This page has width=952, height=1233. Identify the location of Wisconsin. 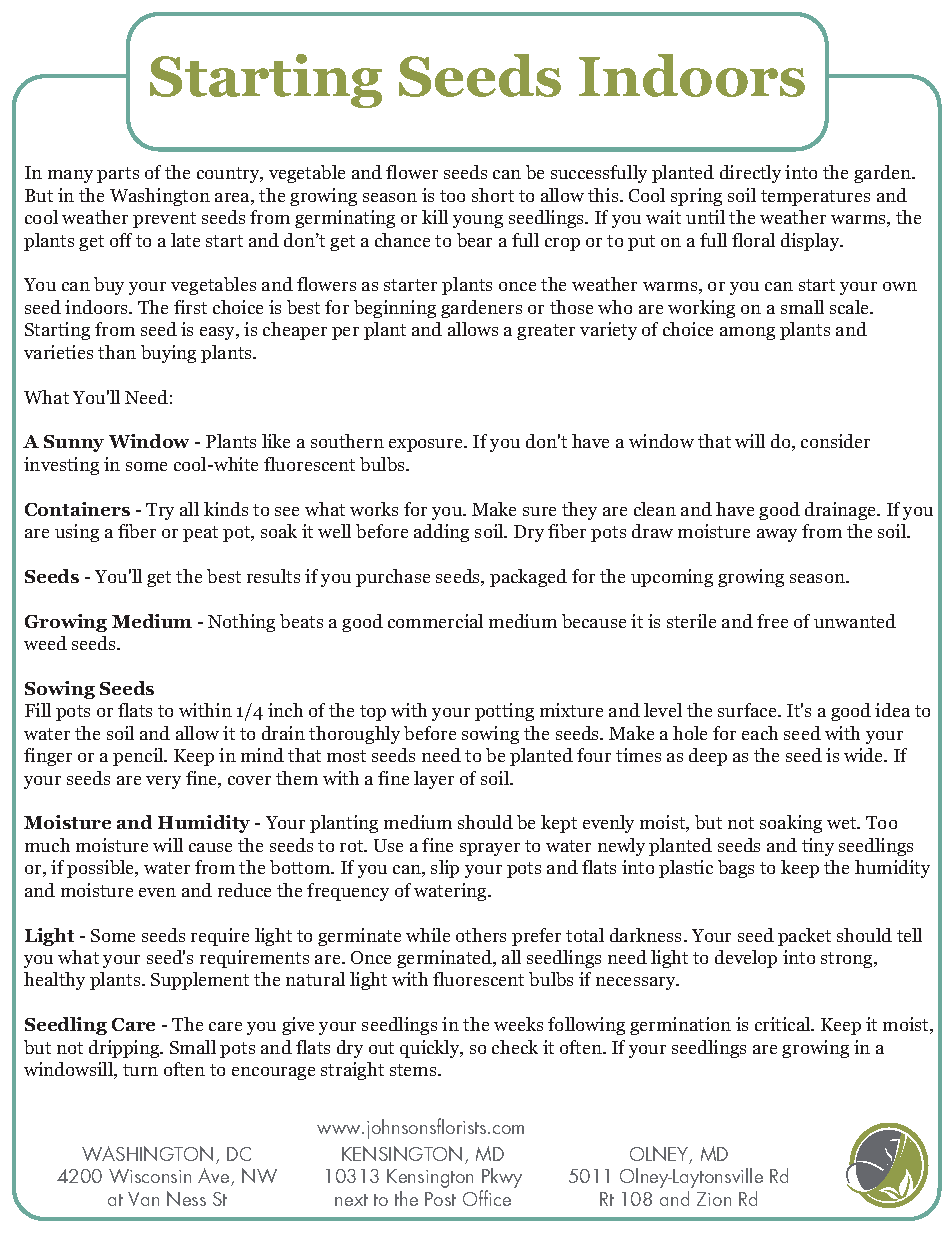
(150, 1176).
